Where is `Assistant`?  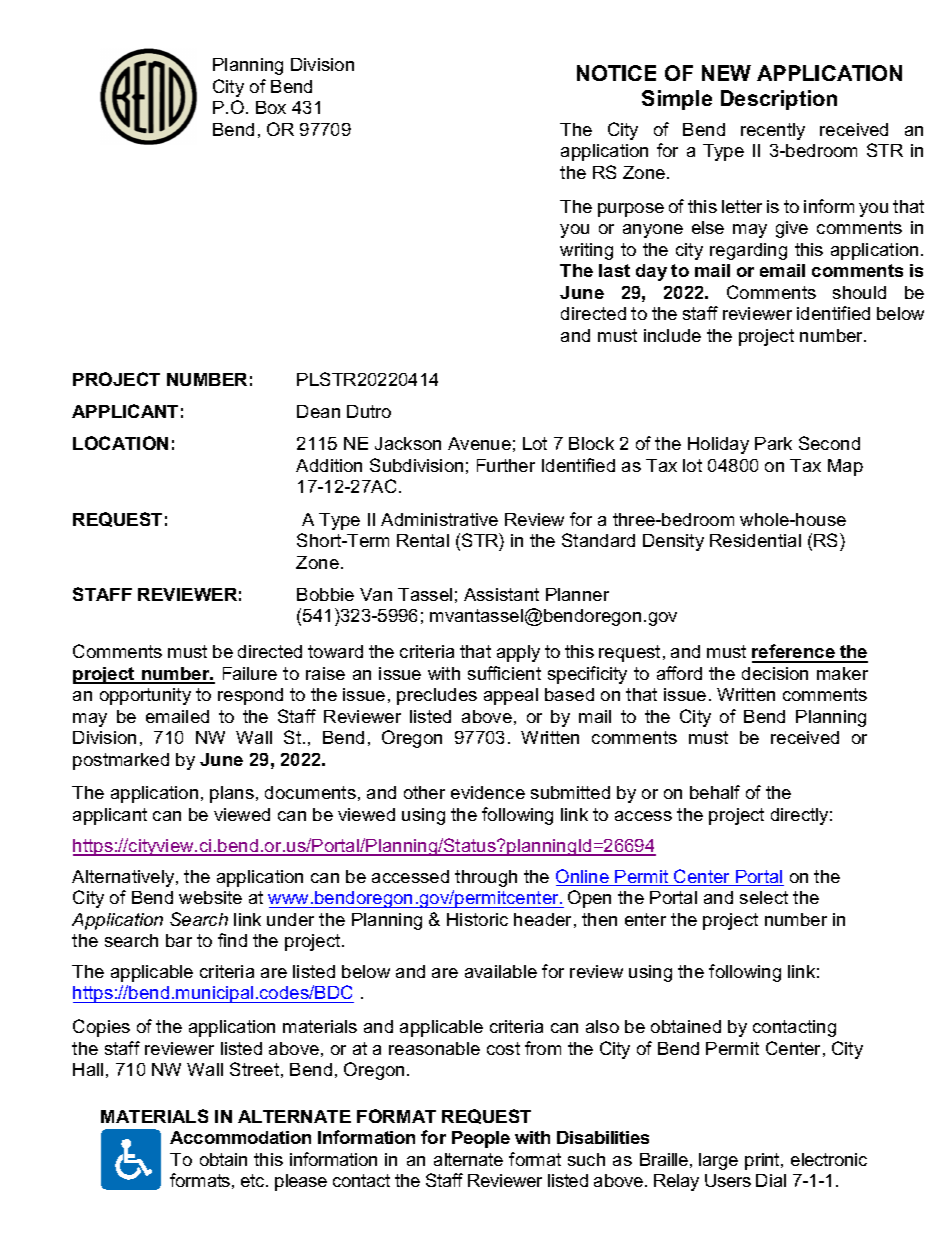
Assistant is located at coordinates (501, 594).
